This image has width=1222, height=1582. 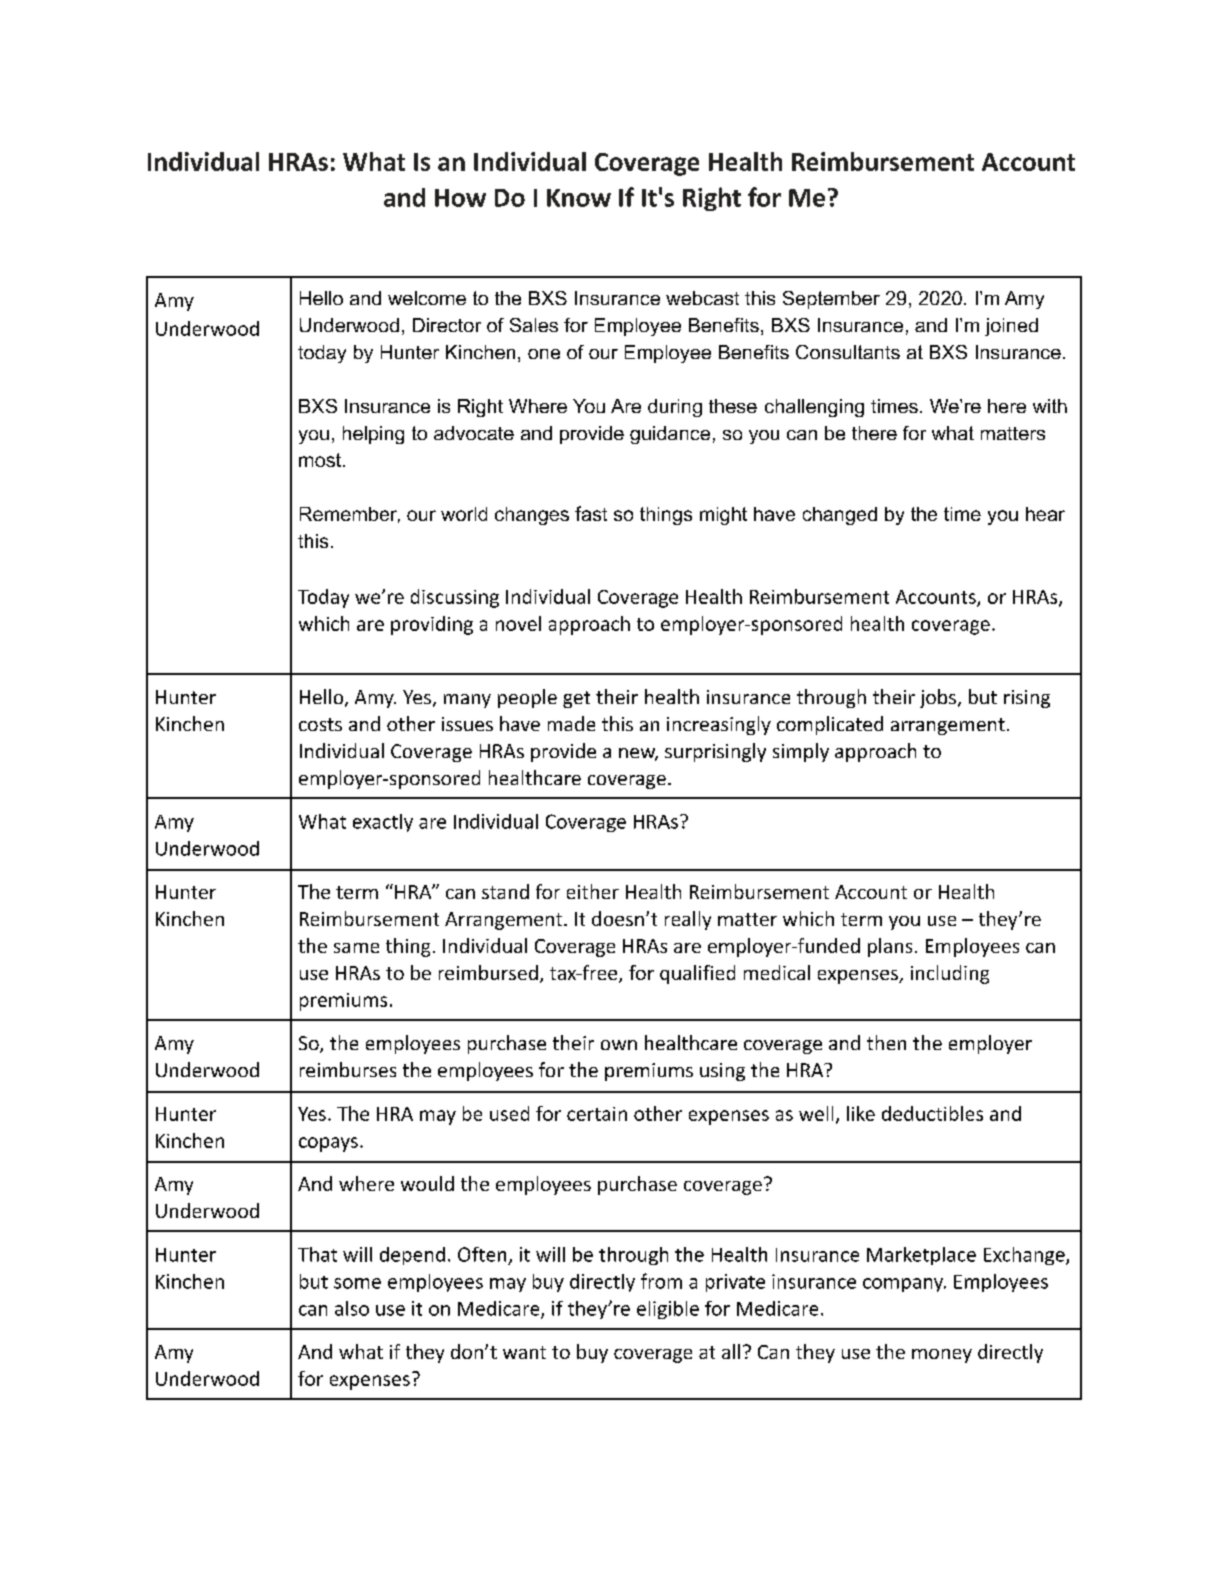 What do you see at coordinates (352, 1308) in the image?
I see `also` at bounding box center [352, 1308].
